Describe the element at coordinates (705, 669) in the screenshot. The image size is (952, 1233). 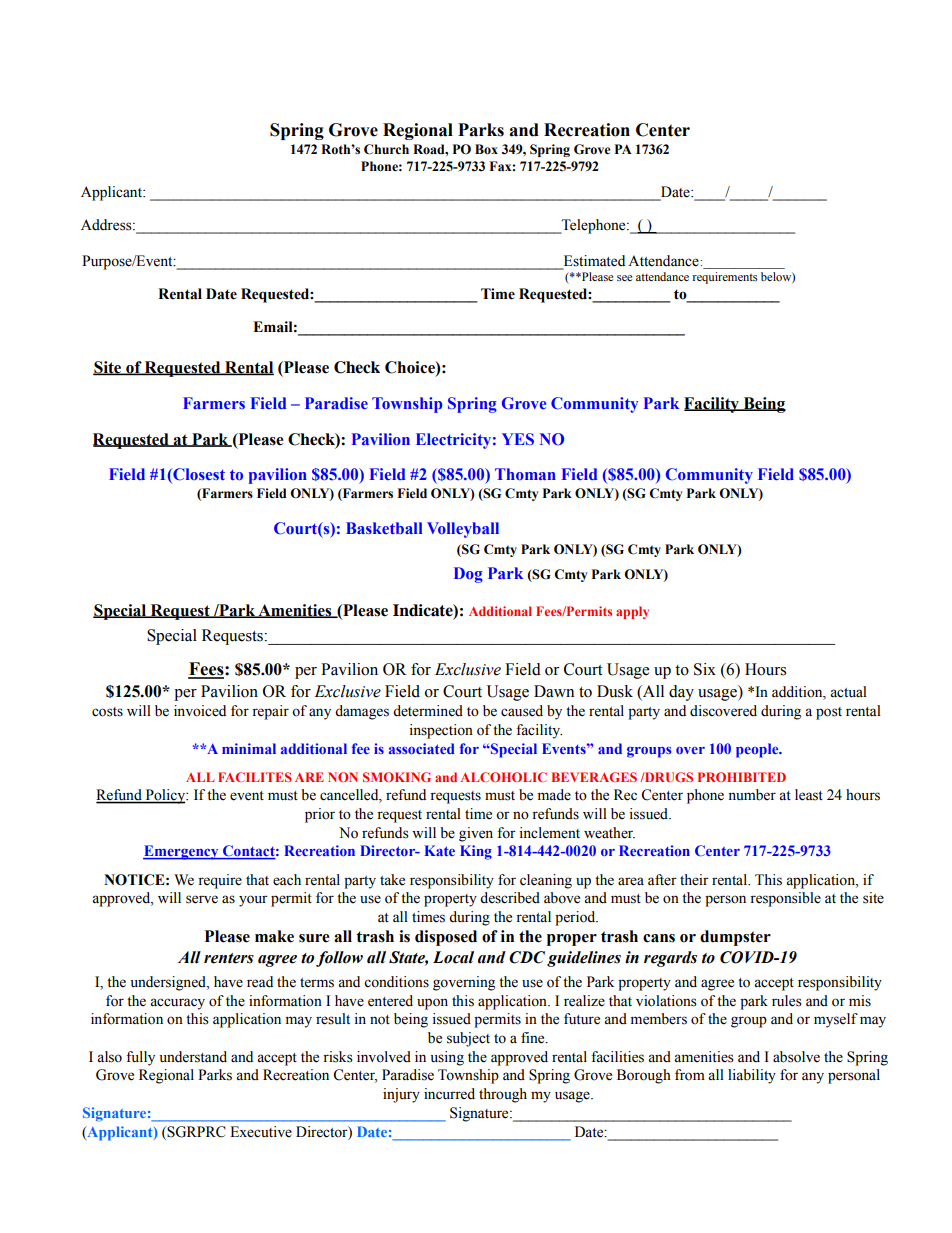
I see `Six` at that location.
